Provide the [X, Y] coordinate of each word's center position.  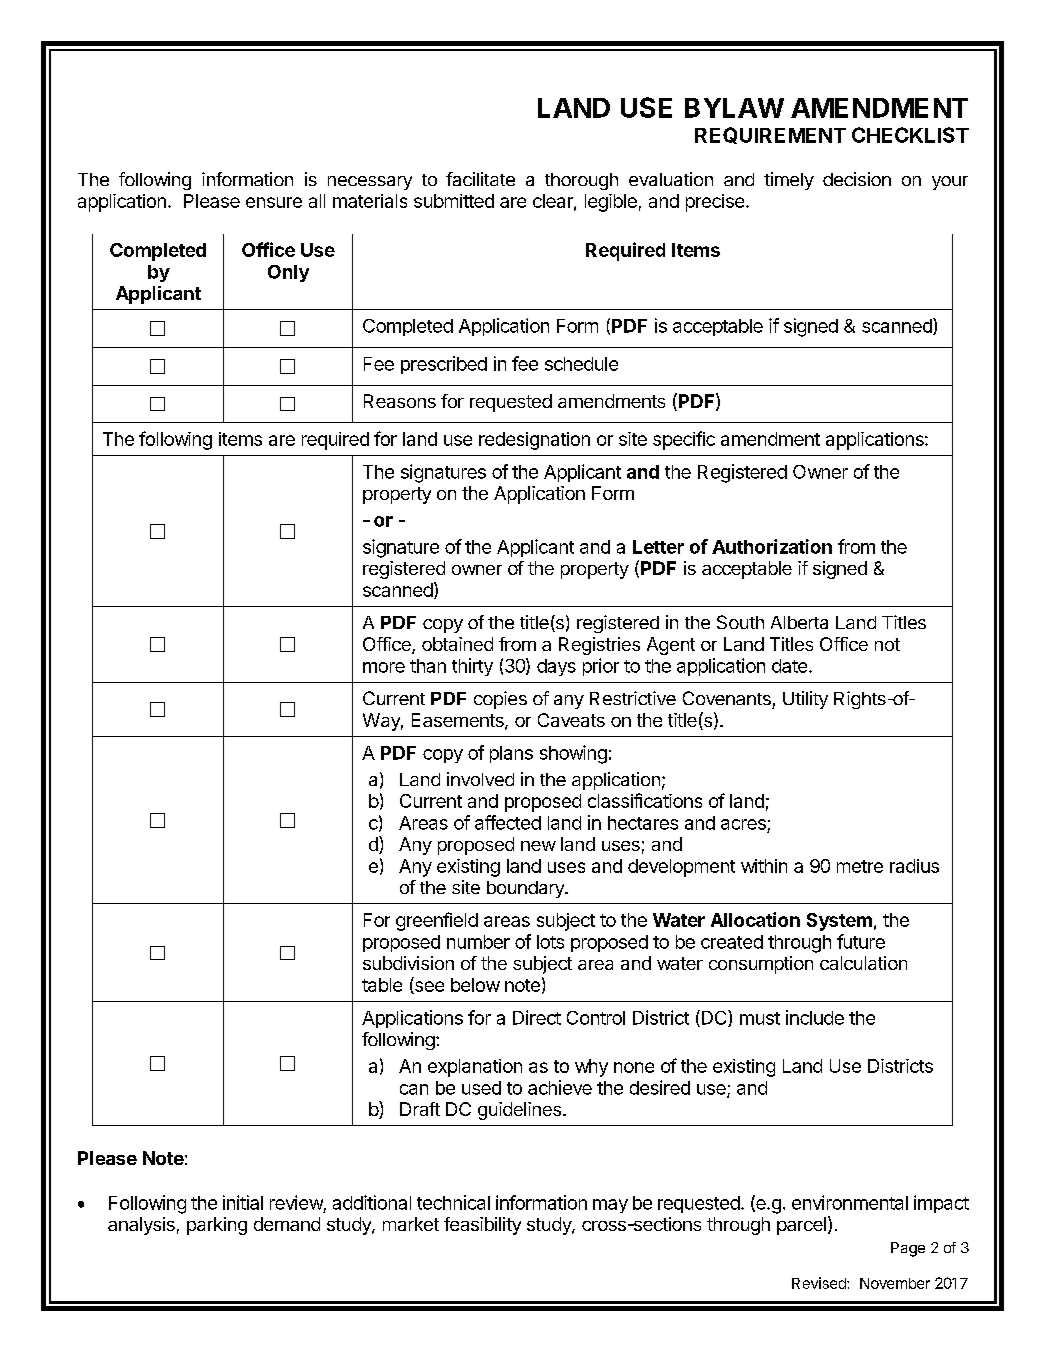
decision [857, 179]
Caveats [571, 720]
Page [908, 1249]
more [384, 667]
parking [217, 1226]
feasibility [482, 1226]
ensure [274, 202]
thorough [581, 181]
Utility [805, 700]
